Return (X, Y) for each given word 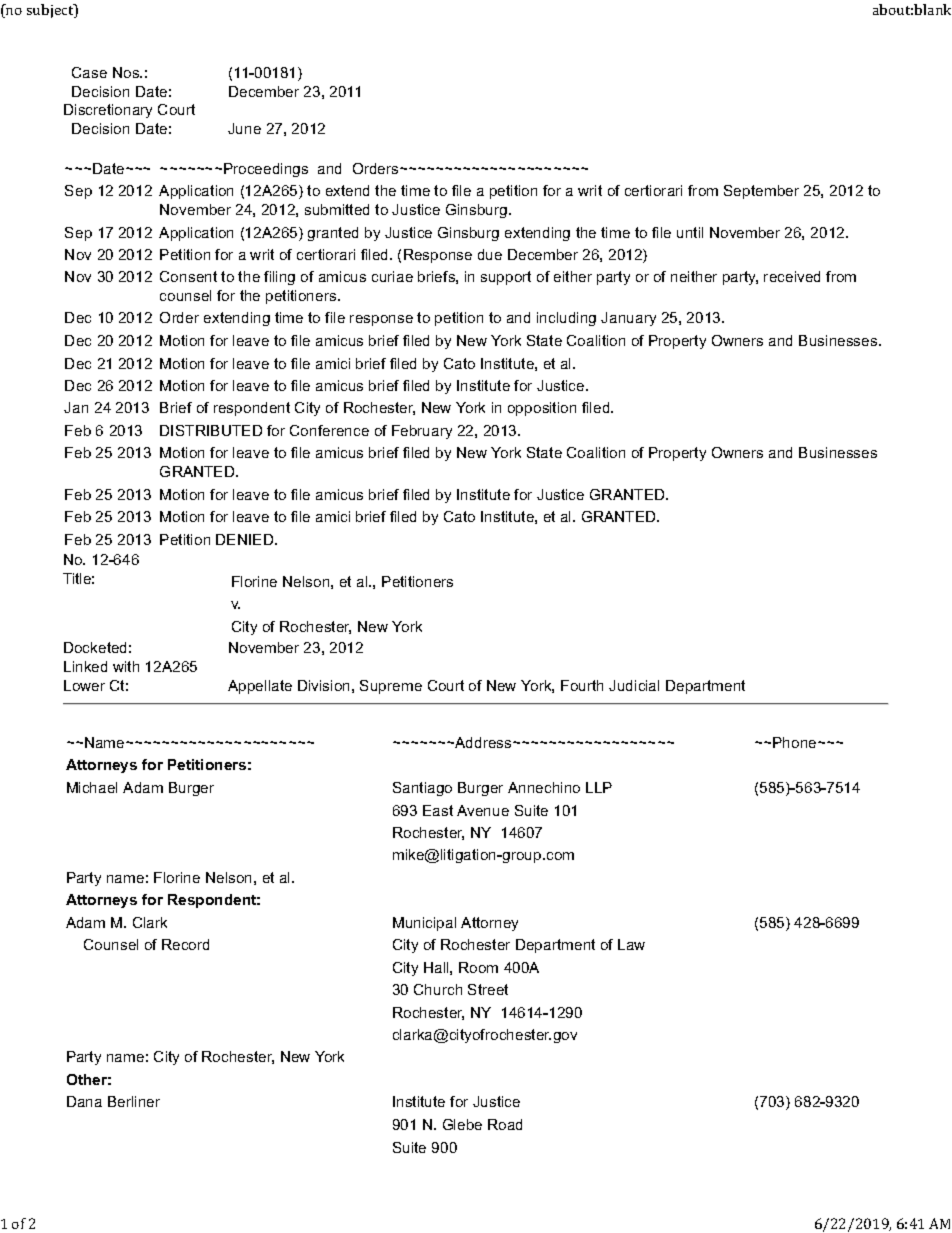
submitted (337, 209)
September (761, 192)
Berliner (134, 1101)
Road (505, 1124)
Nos (127, 72)
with (126, 666)
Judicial (634, 685)
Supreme (391, 687)
